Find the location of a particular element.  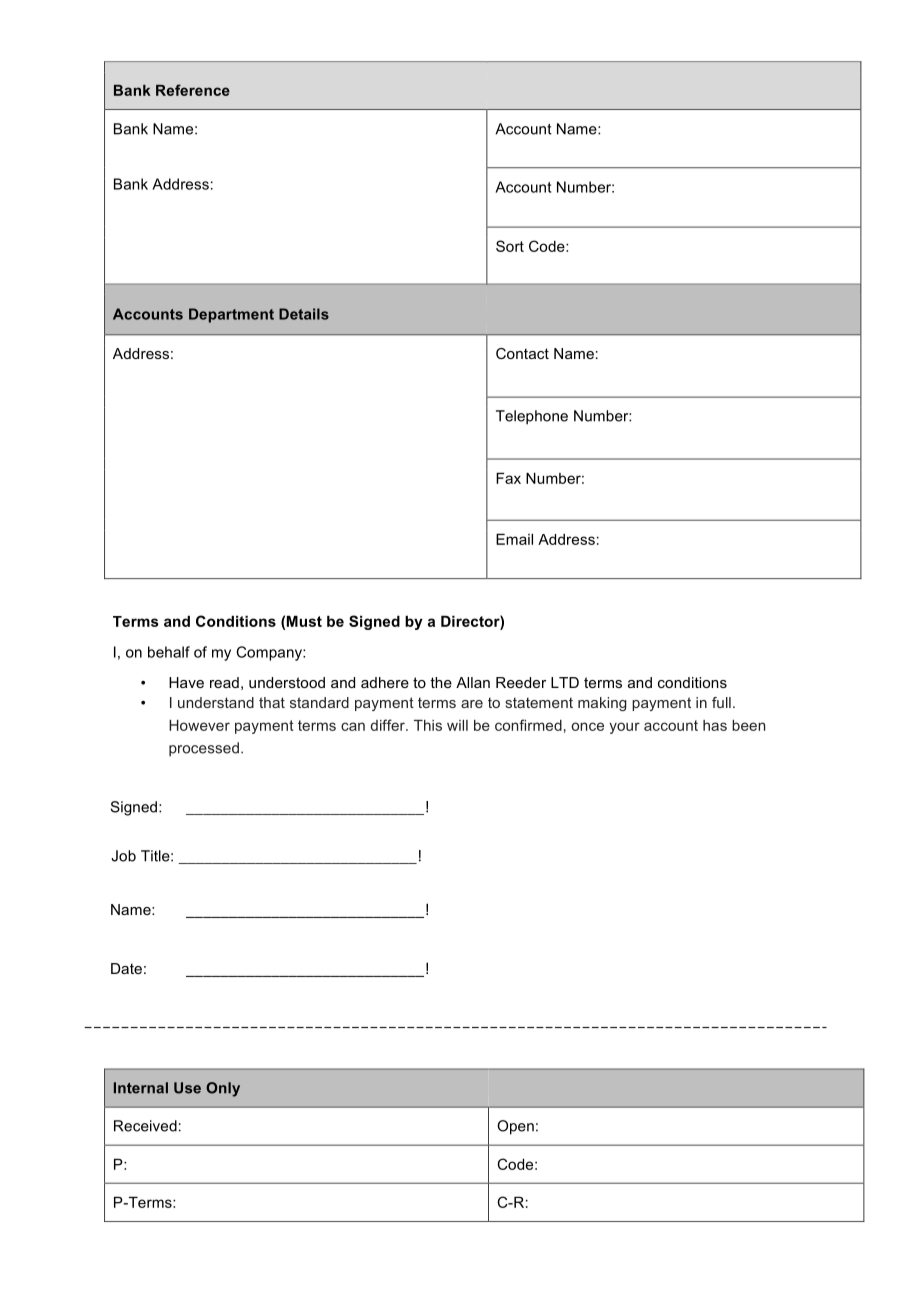

behalf is located at coordinates (169, 652).
